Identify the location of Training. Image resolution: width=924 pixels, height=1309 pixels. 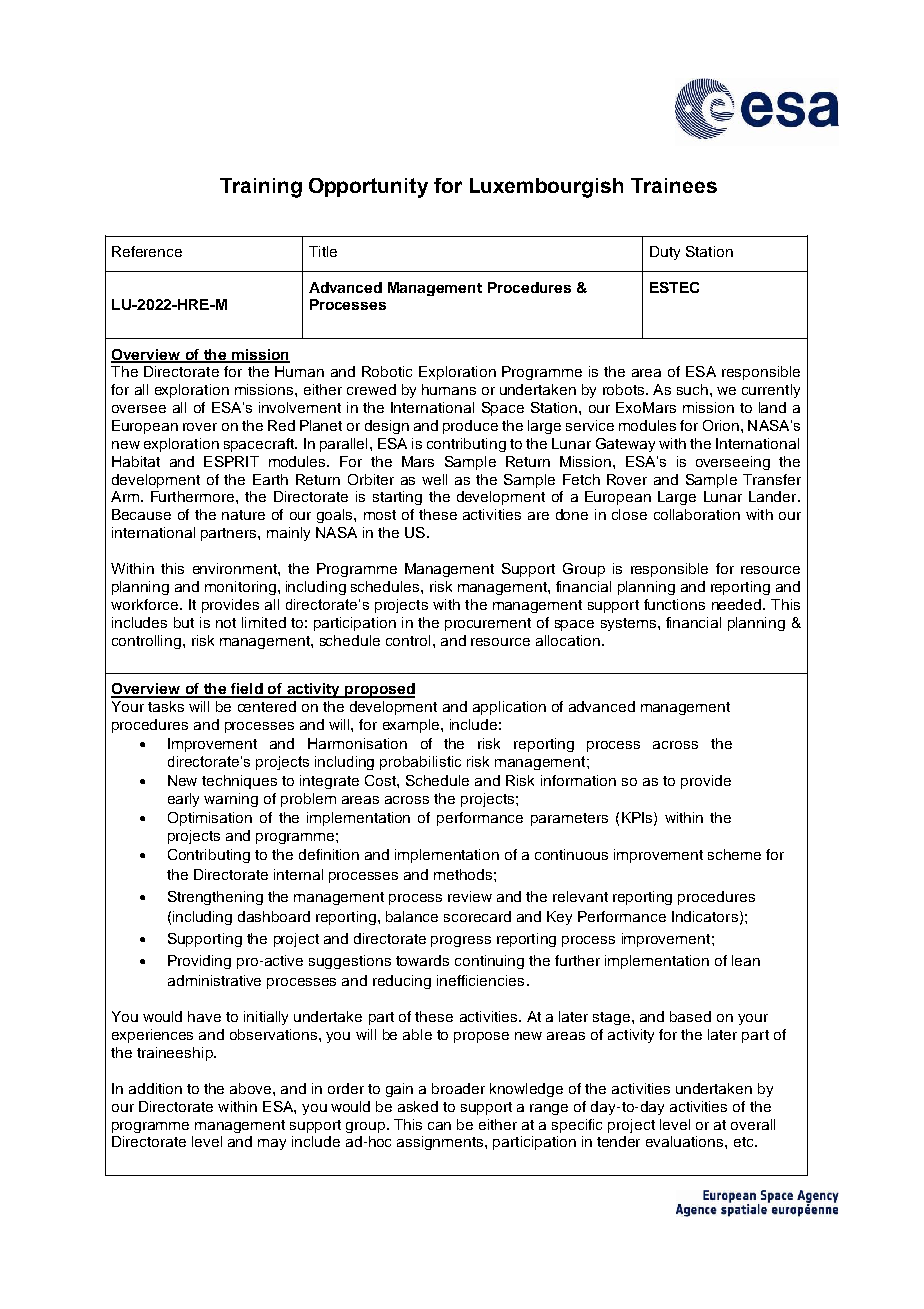
(261, 188).
